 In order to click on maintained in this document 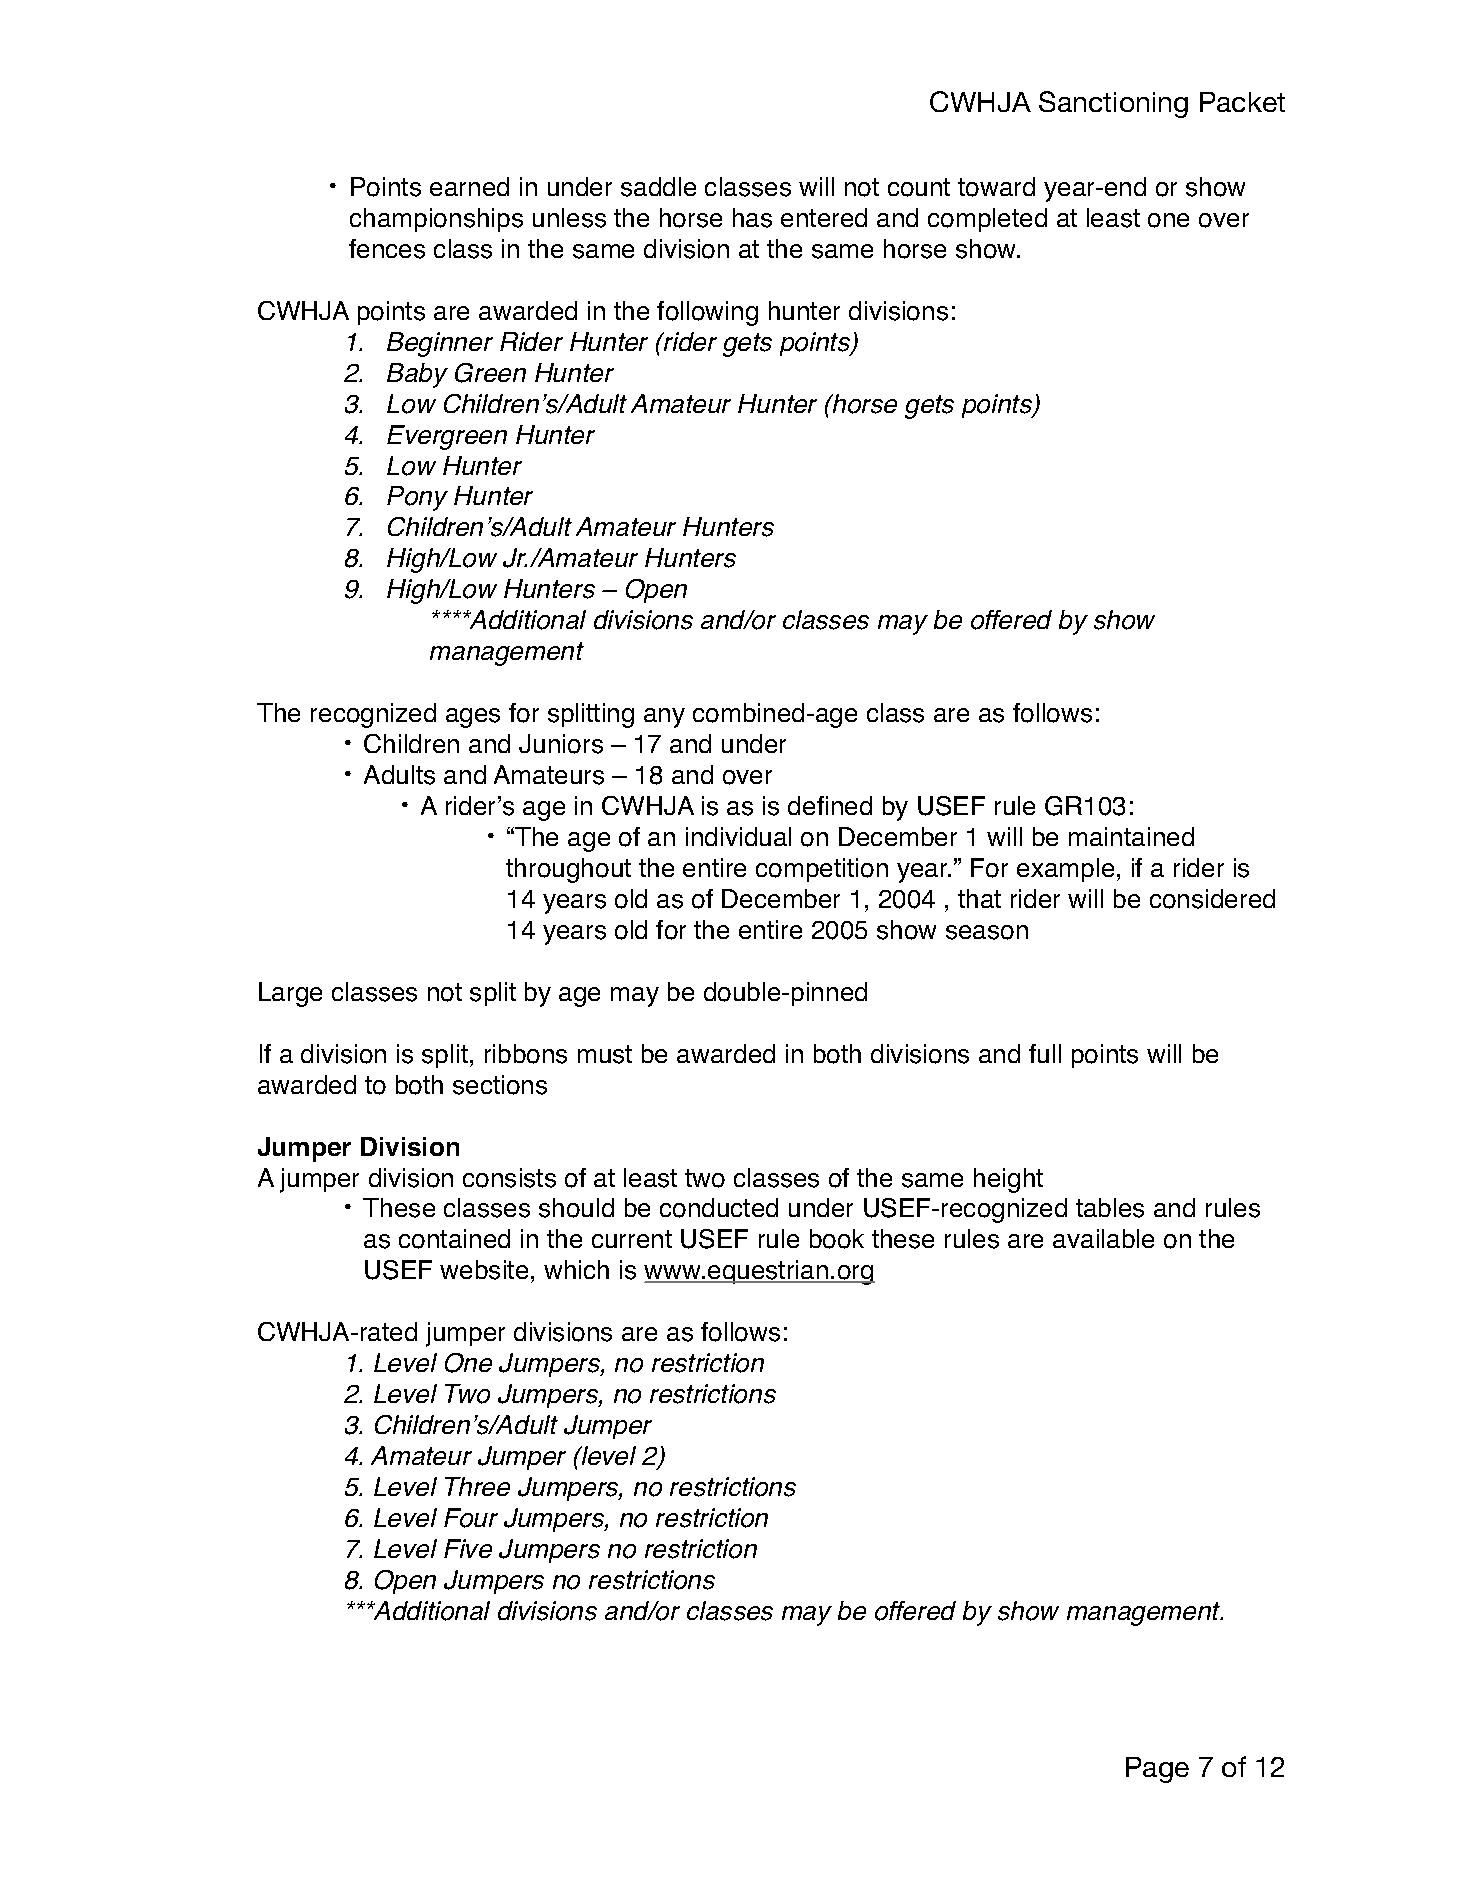, I will do `click(1131, 836)`.
